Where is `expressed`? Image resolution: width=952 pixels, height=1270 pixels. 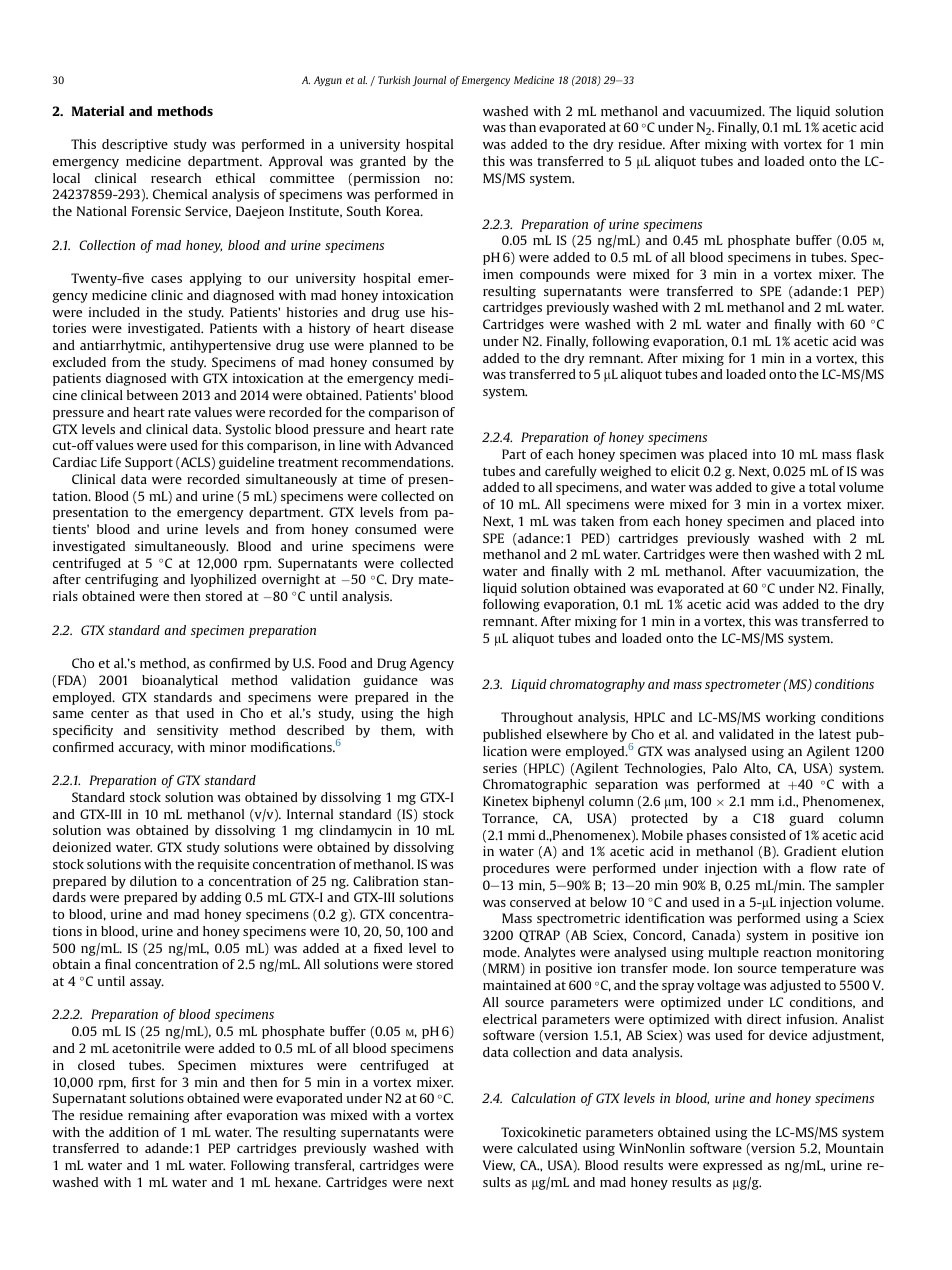
expressed is located at coordinates (732, 1166).
